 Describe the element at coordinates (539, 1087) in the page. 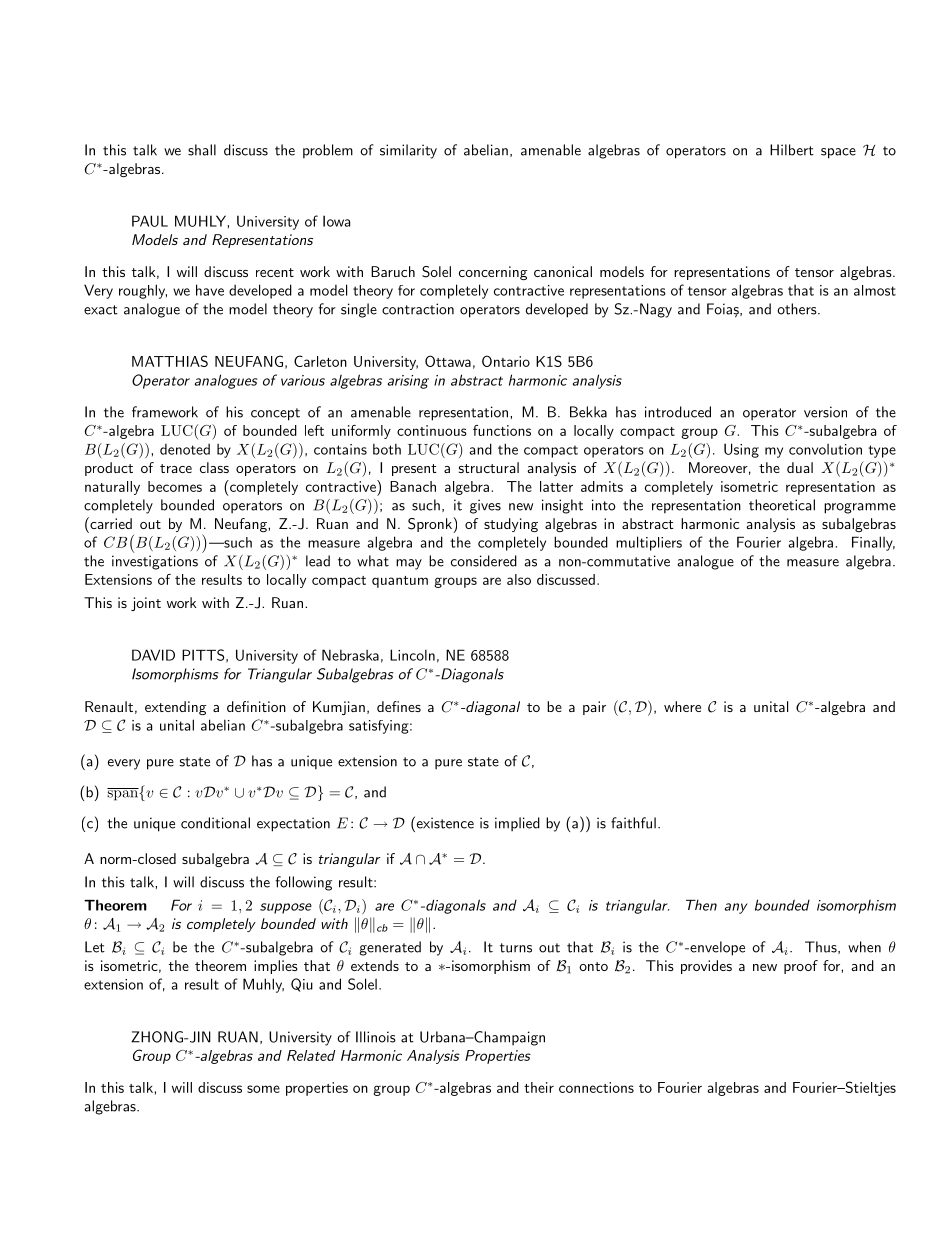

I see `their` at that location.
